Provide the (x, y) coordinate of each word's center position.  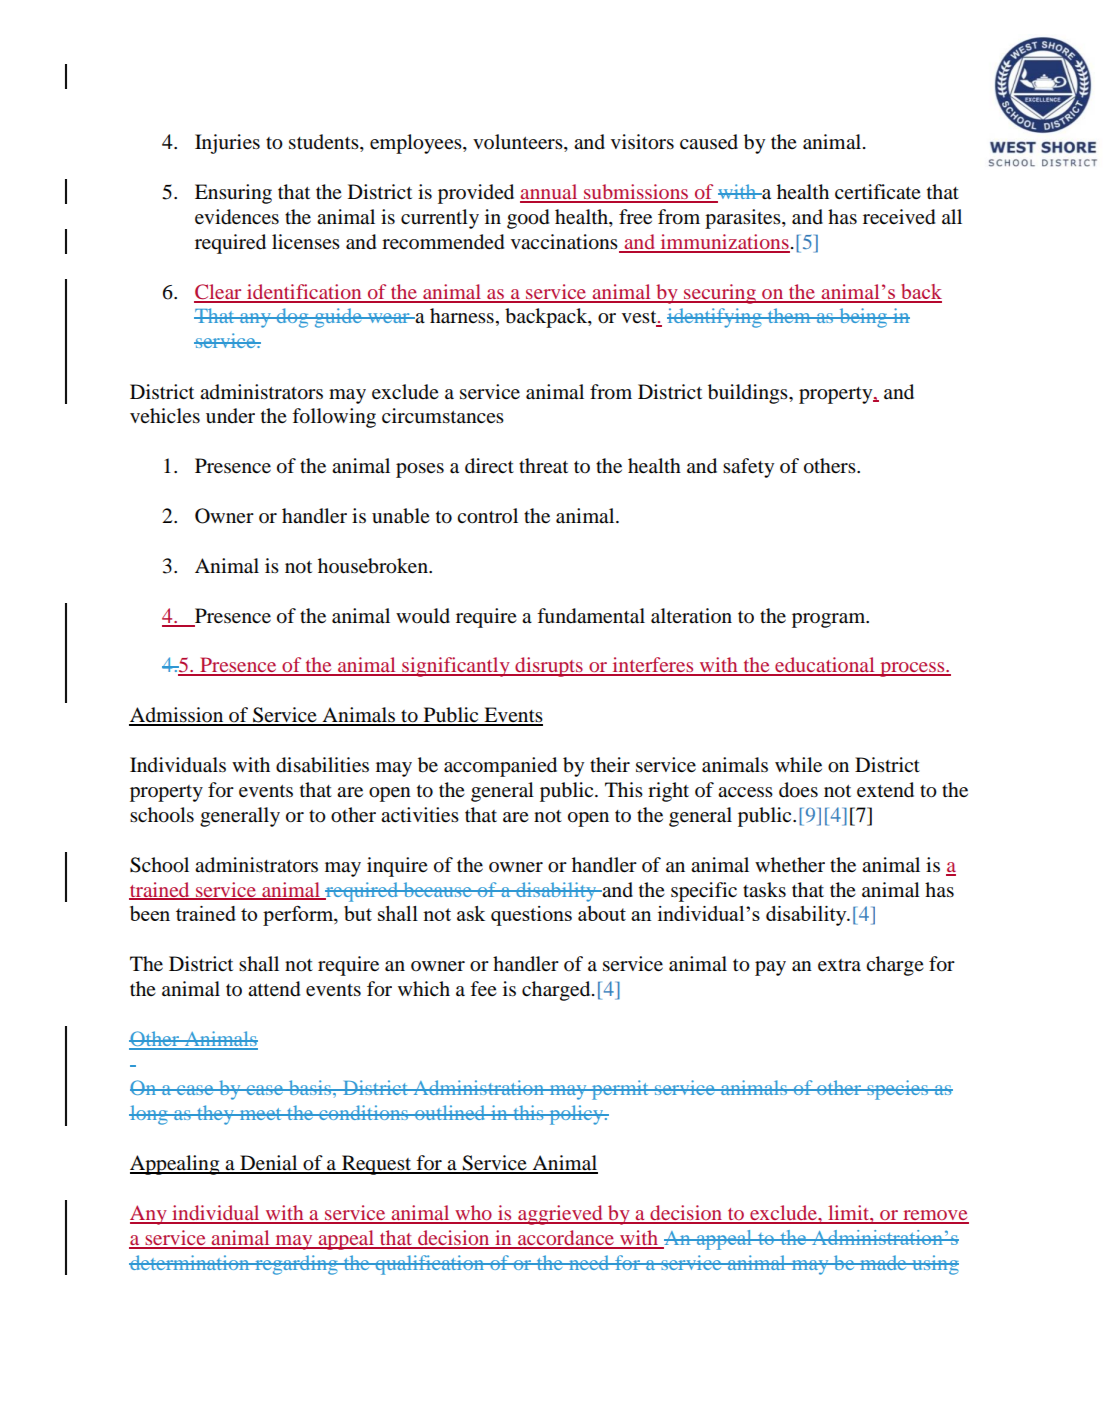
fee (483, 989)
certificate (878, 191)
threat (543, 465)
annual (550, 193)
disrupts (549, 667)
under (230, 416)
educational (825, 666)
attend (274, 989)
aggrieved (560, 1215)
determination (190, 1262)
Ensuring (233, 194)
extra (839, 965)
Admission (177, 716)
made (883, 1262)
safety (748, 468)
